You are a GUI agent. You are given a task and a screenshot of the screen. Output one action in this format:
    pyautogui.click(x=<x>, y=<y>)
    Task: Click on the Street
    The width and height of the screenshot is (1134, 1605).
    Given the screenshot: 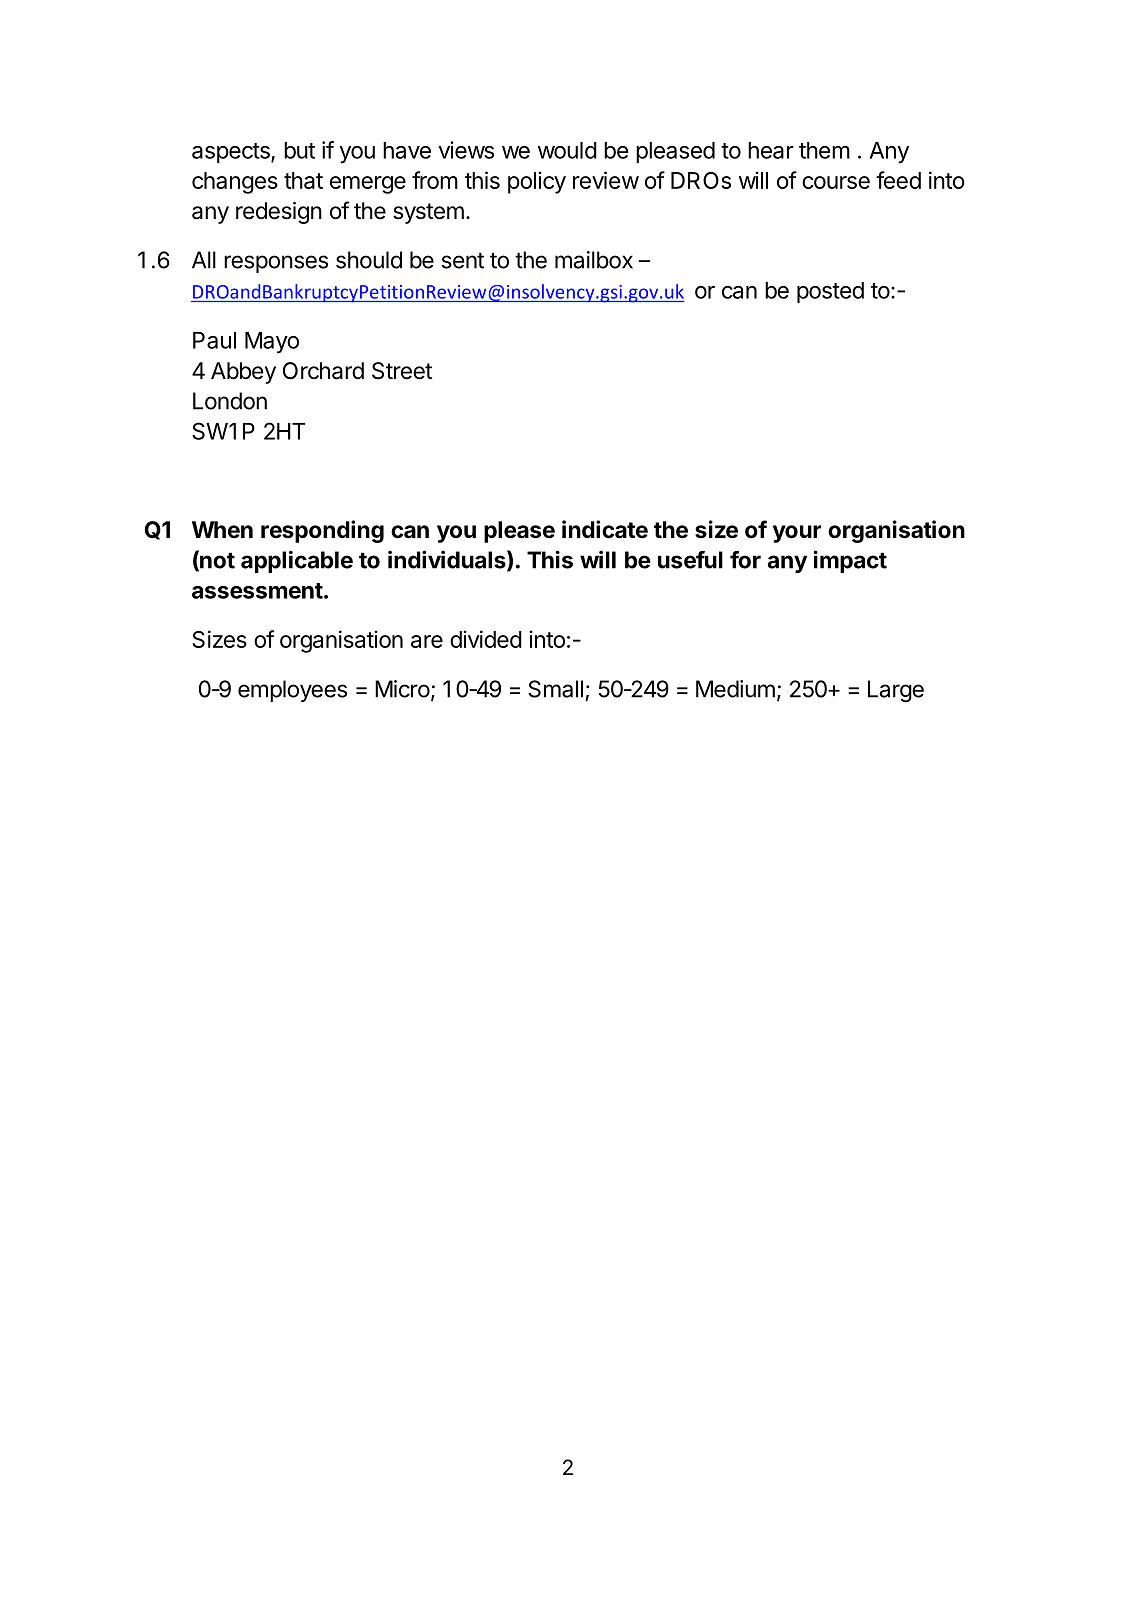 What is the action you would take?
    pyautogui.click(x=402, y=371)
